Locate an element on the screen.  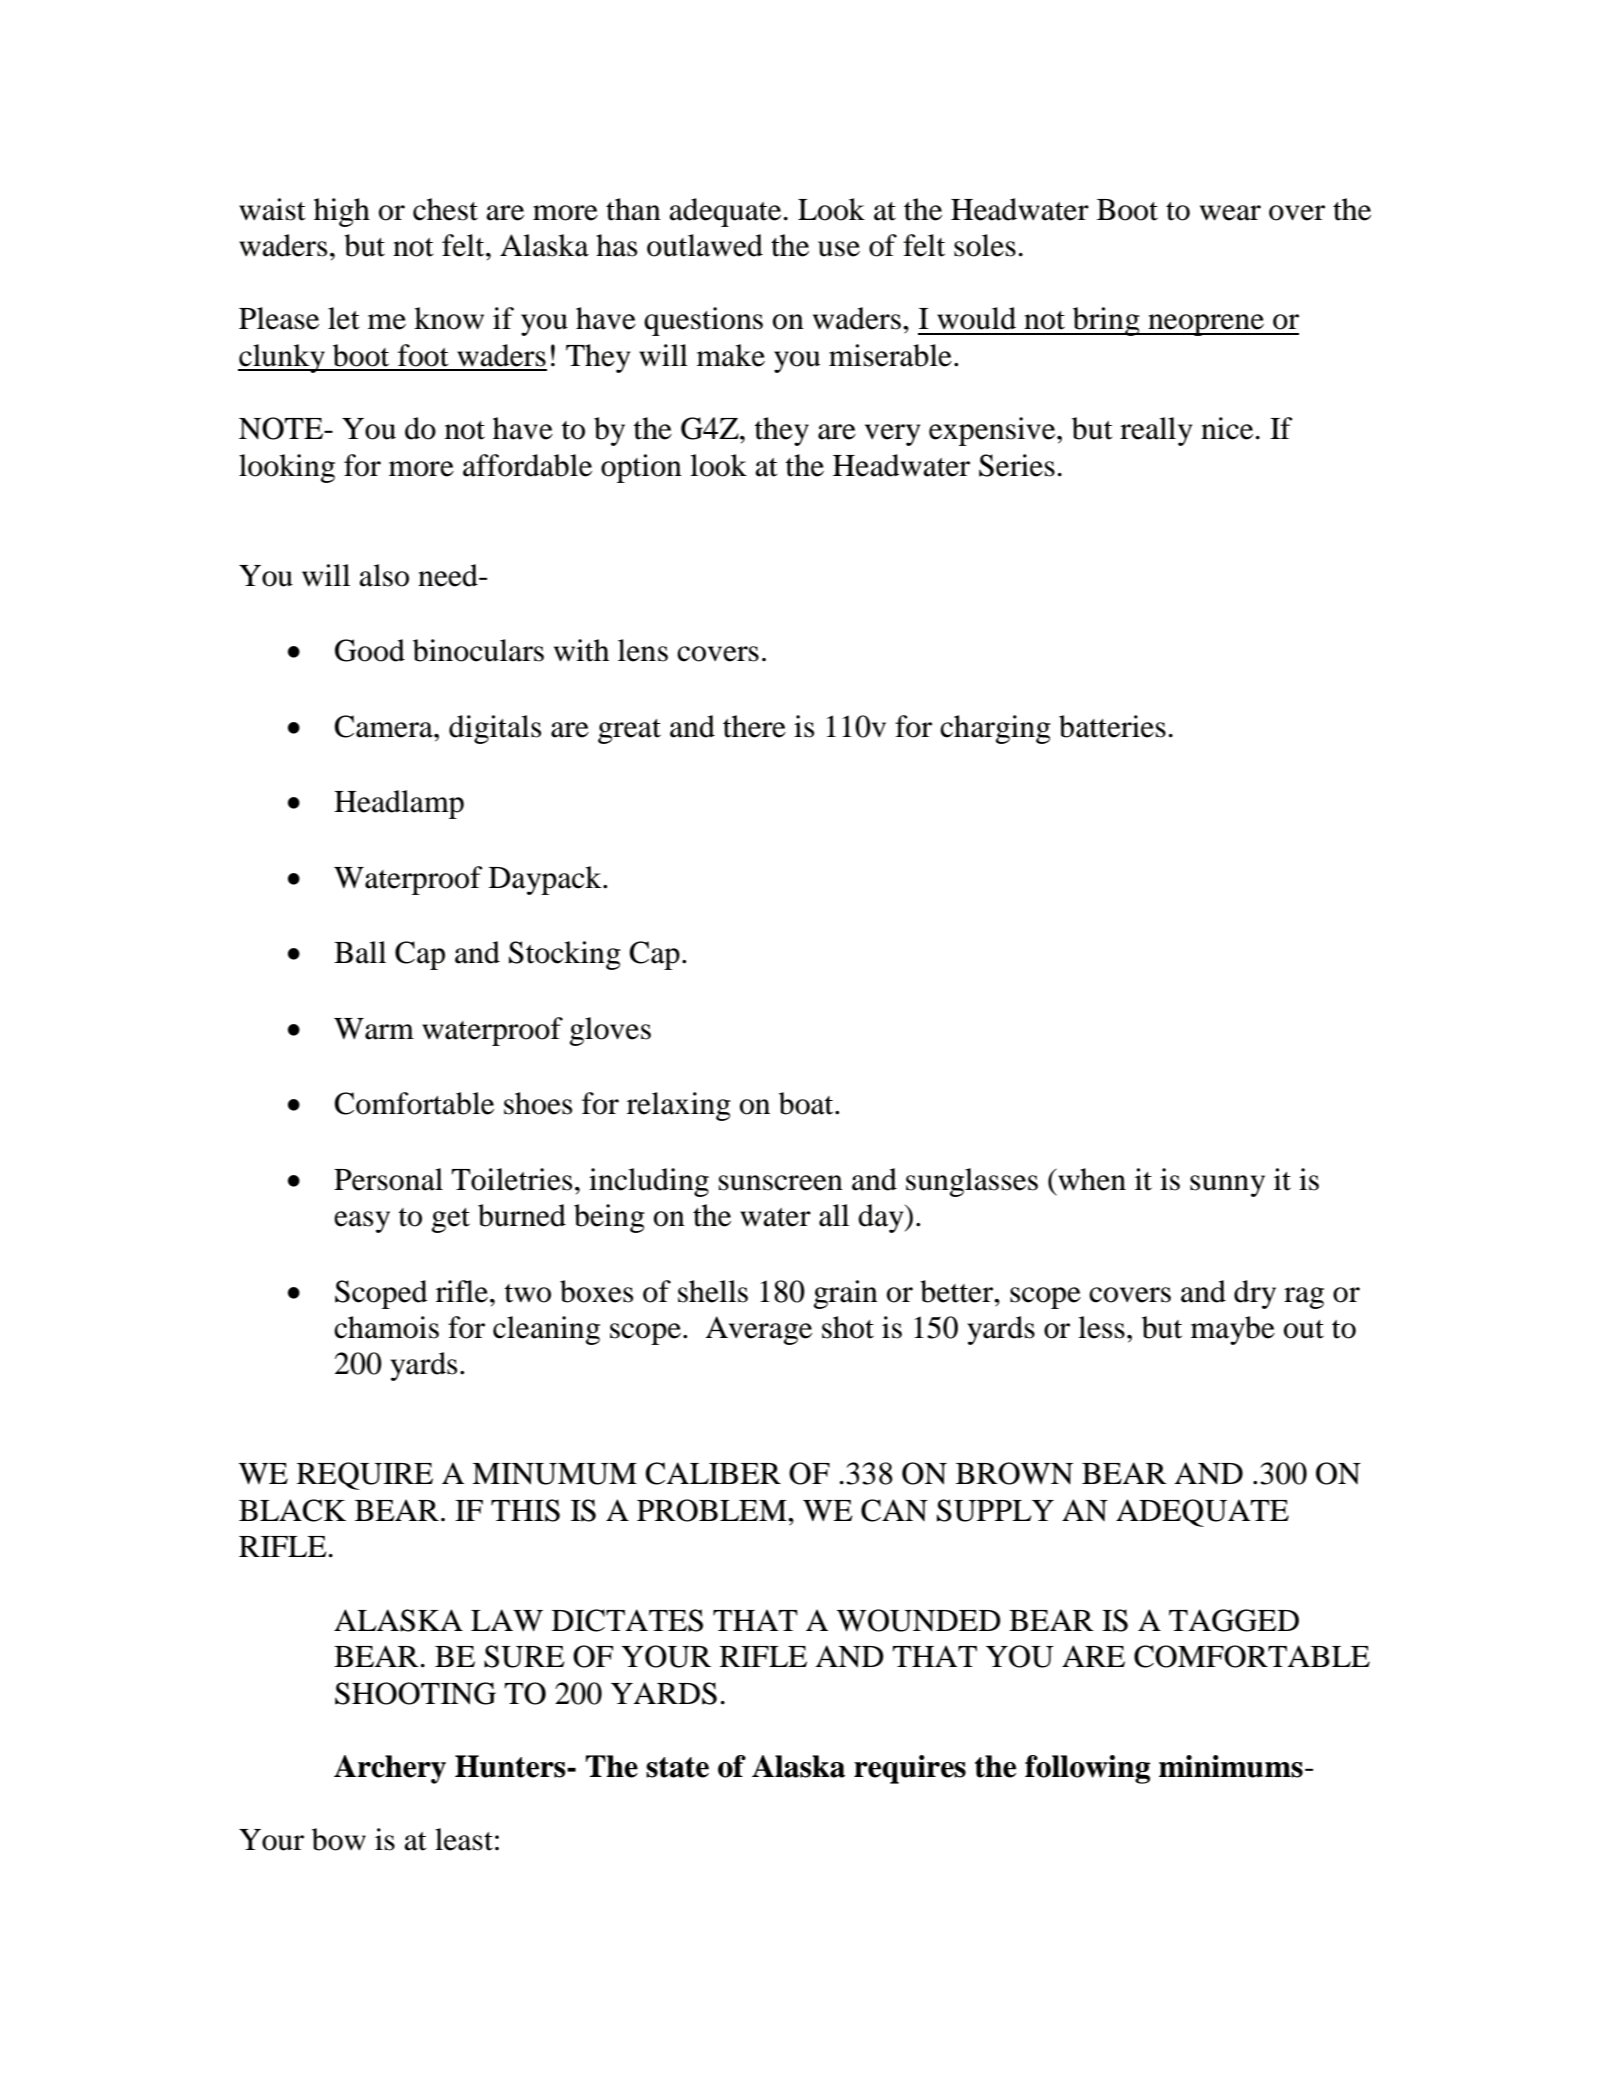
high is located at coordinates (342, 212).
